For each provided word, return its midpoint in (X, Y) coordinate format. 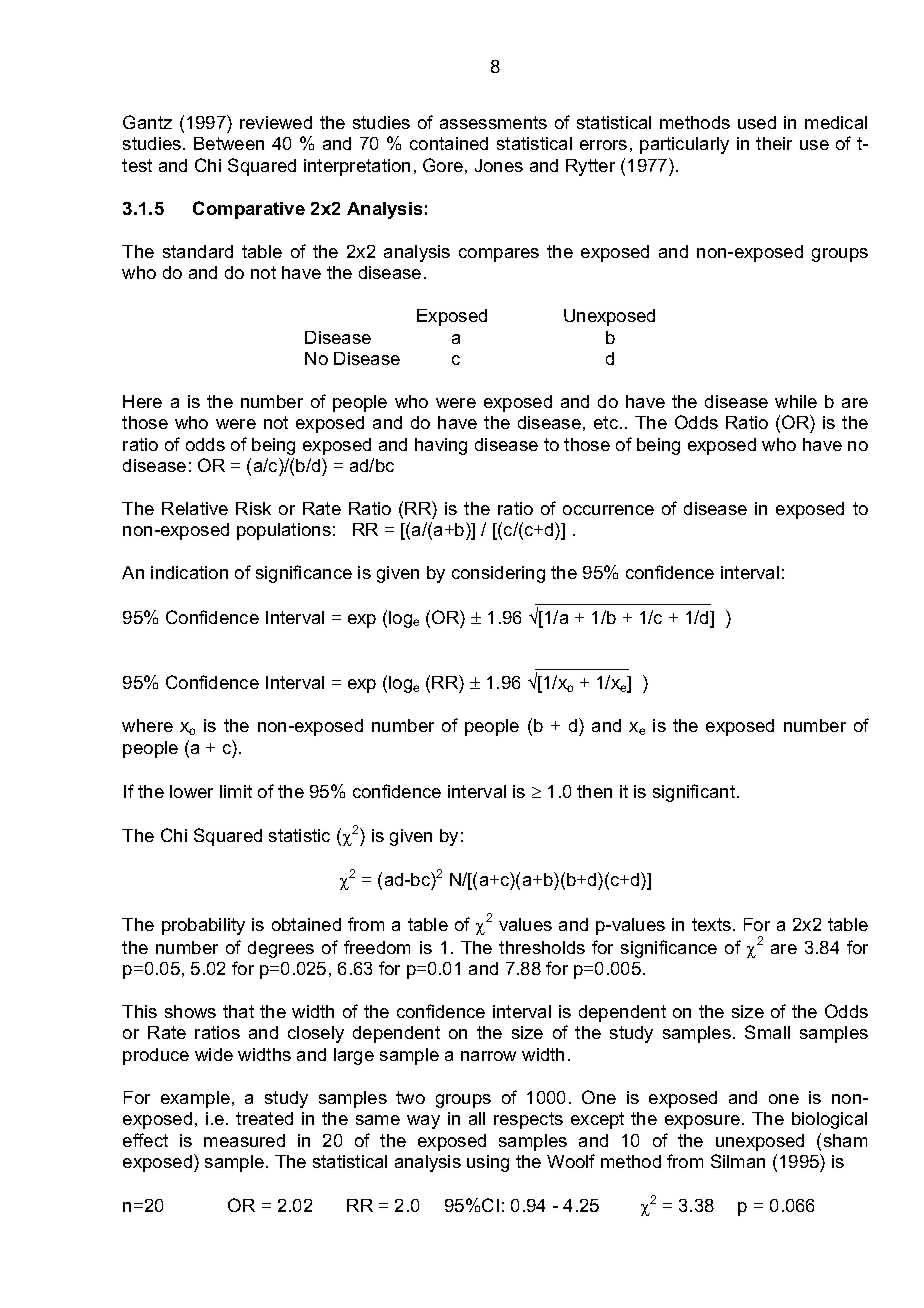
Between (229, 143)
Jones (499, 165)
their (774, 143)
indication (189, 572)
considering (498, 574)
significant (695, 793)
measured (244, 1140)
